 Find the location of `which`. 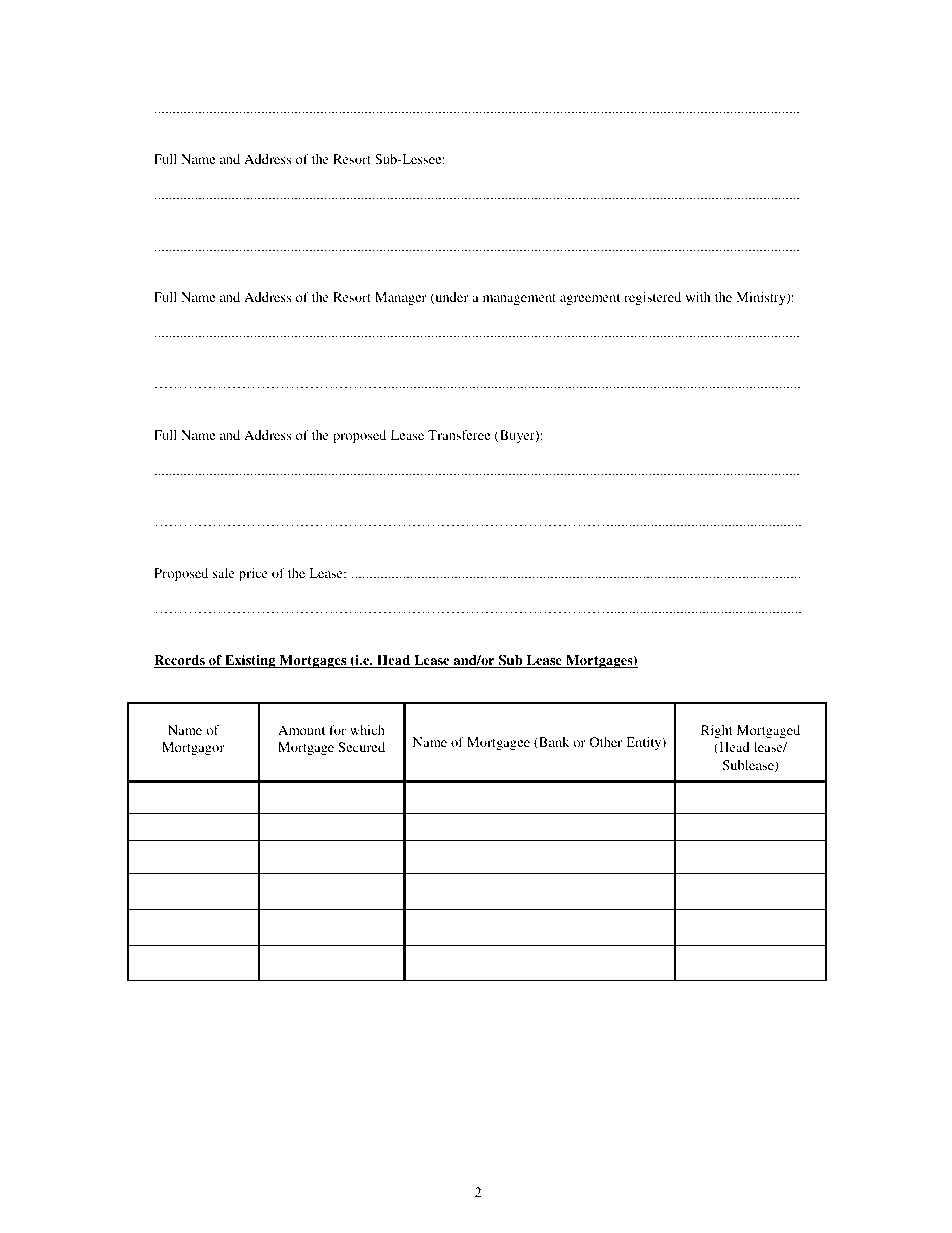

which is located at coordinates (367, 730).
